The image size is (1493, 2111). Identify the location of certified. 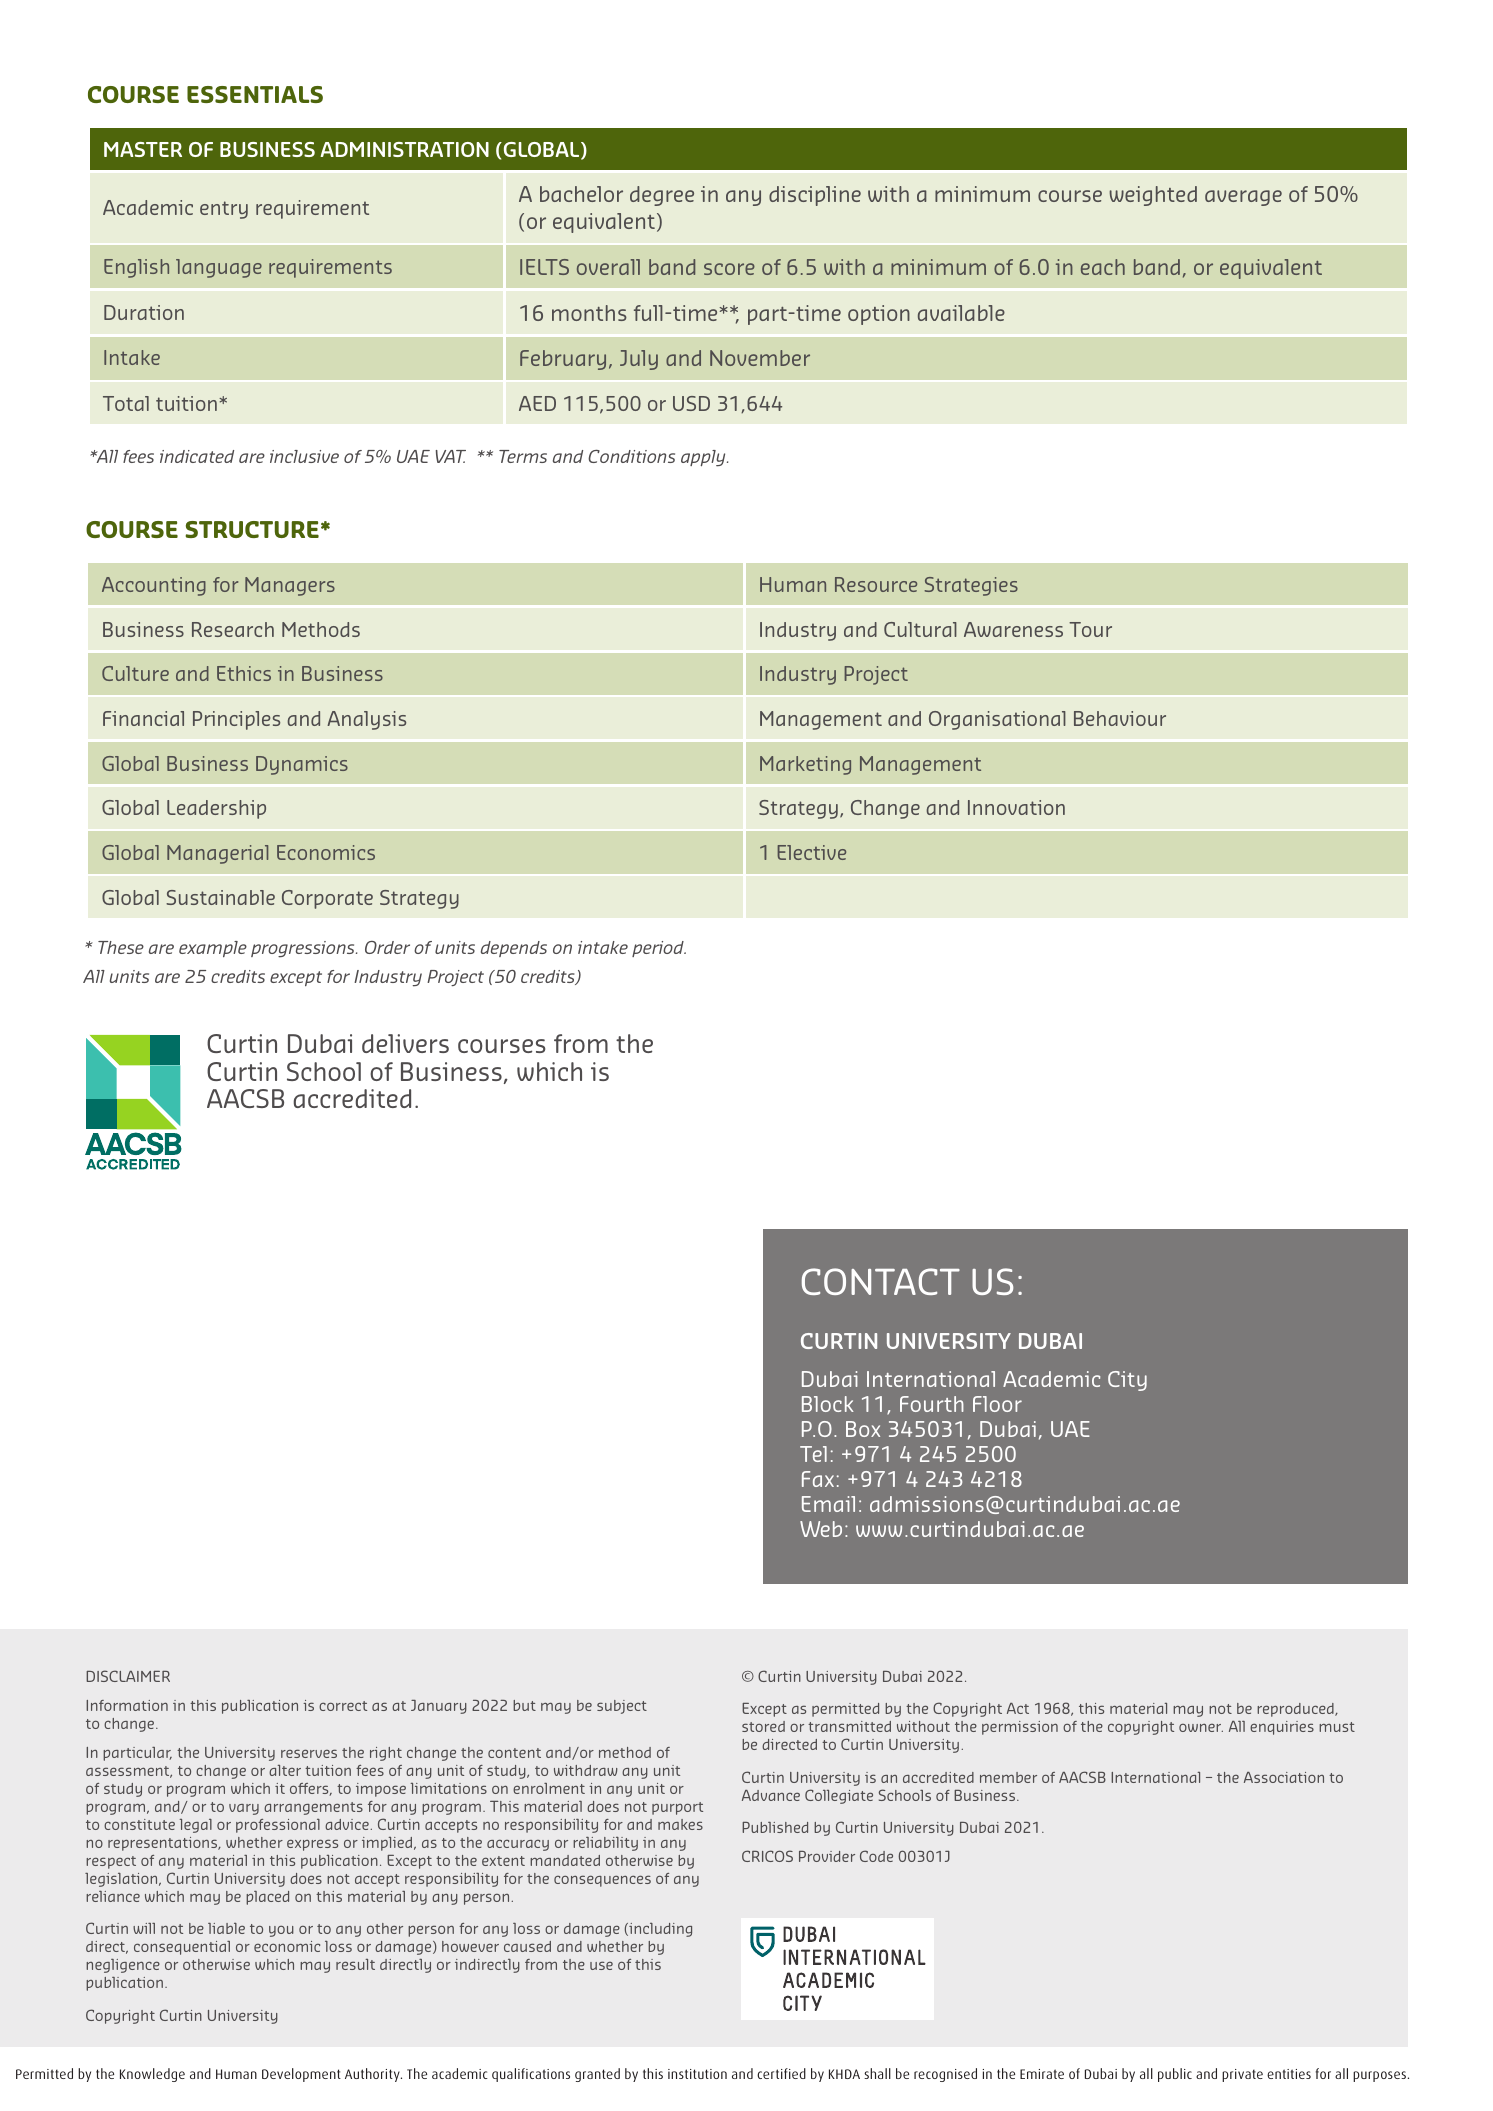
(781, 2073).
